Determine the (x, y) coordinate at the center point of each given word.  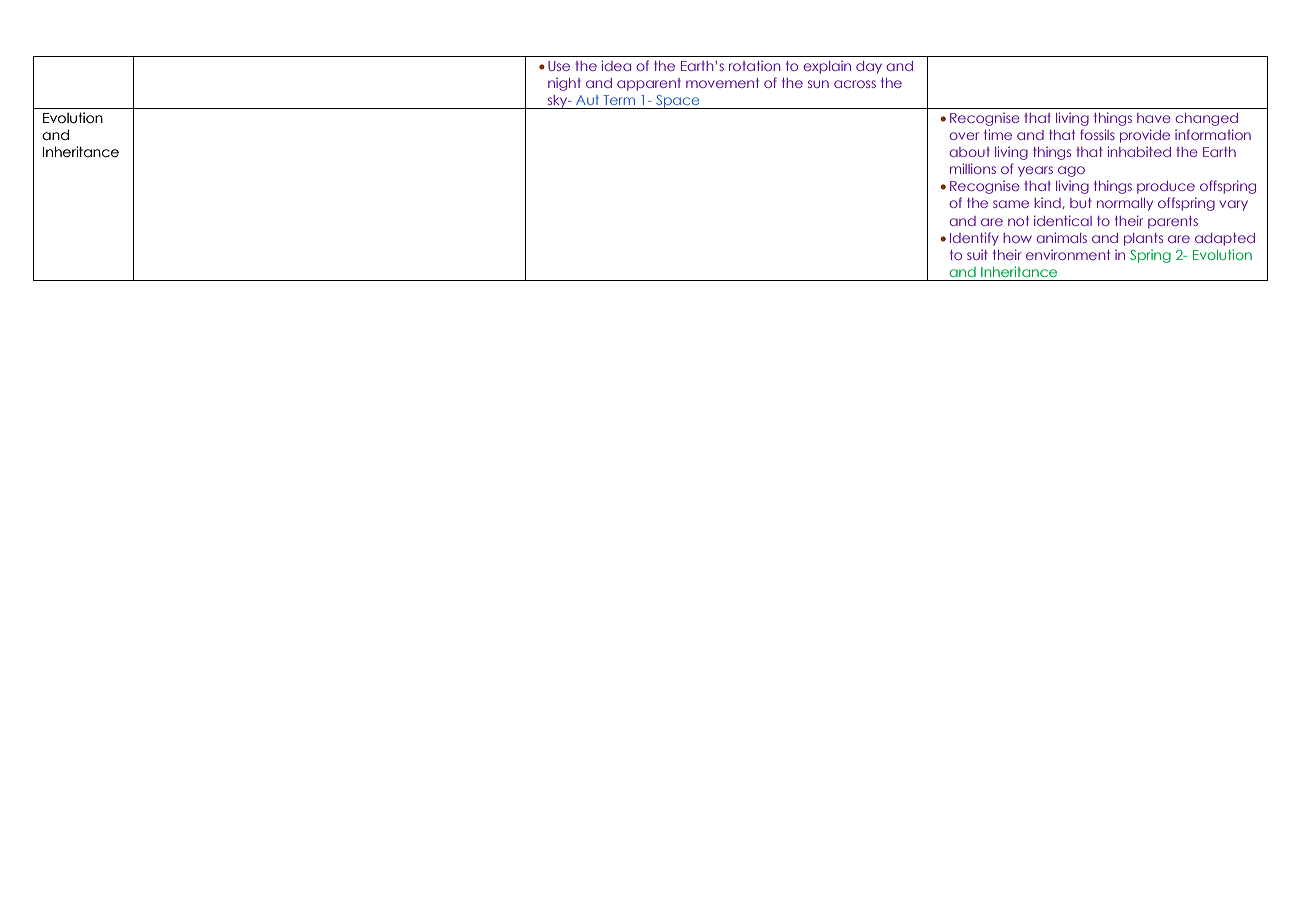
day (869, 67)
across (855, 84)
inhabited (1139, 151)
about (970, 152)
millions (973, 168)
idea (616, 65)
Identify (974, 239)
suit (977, 255)
